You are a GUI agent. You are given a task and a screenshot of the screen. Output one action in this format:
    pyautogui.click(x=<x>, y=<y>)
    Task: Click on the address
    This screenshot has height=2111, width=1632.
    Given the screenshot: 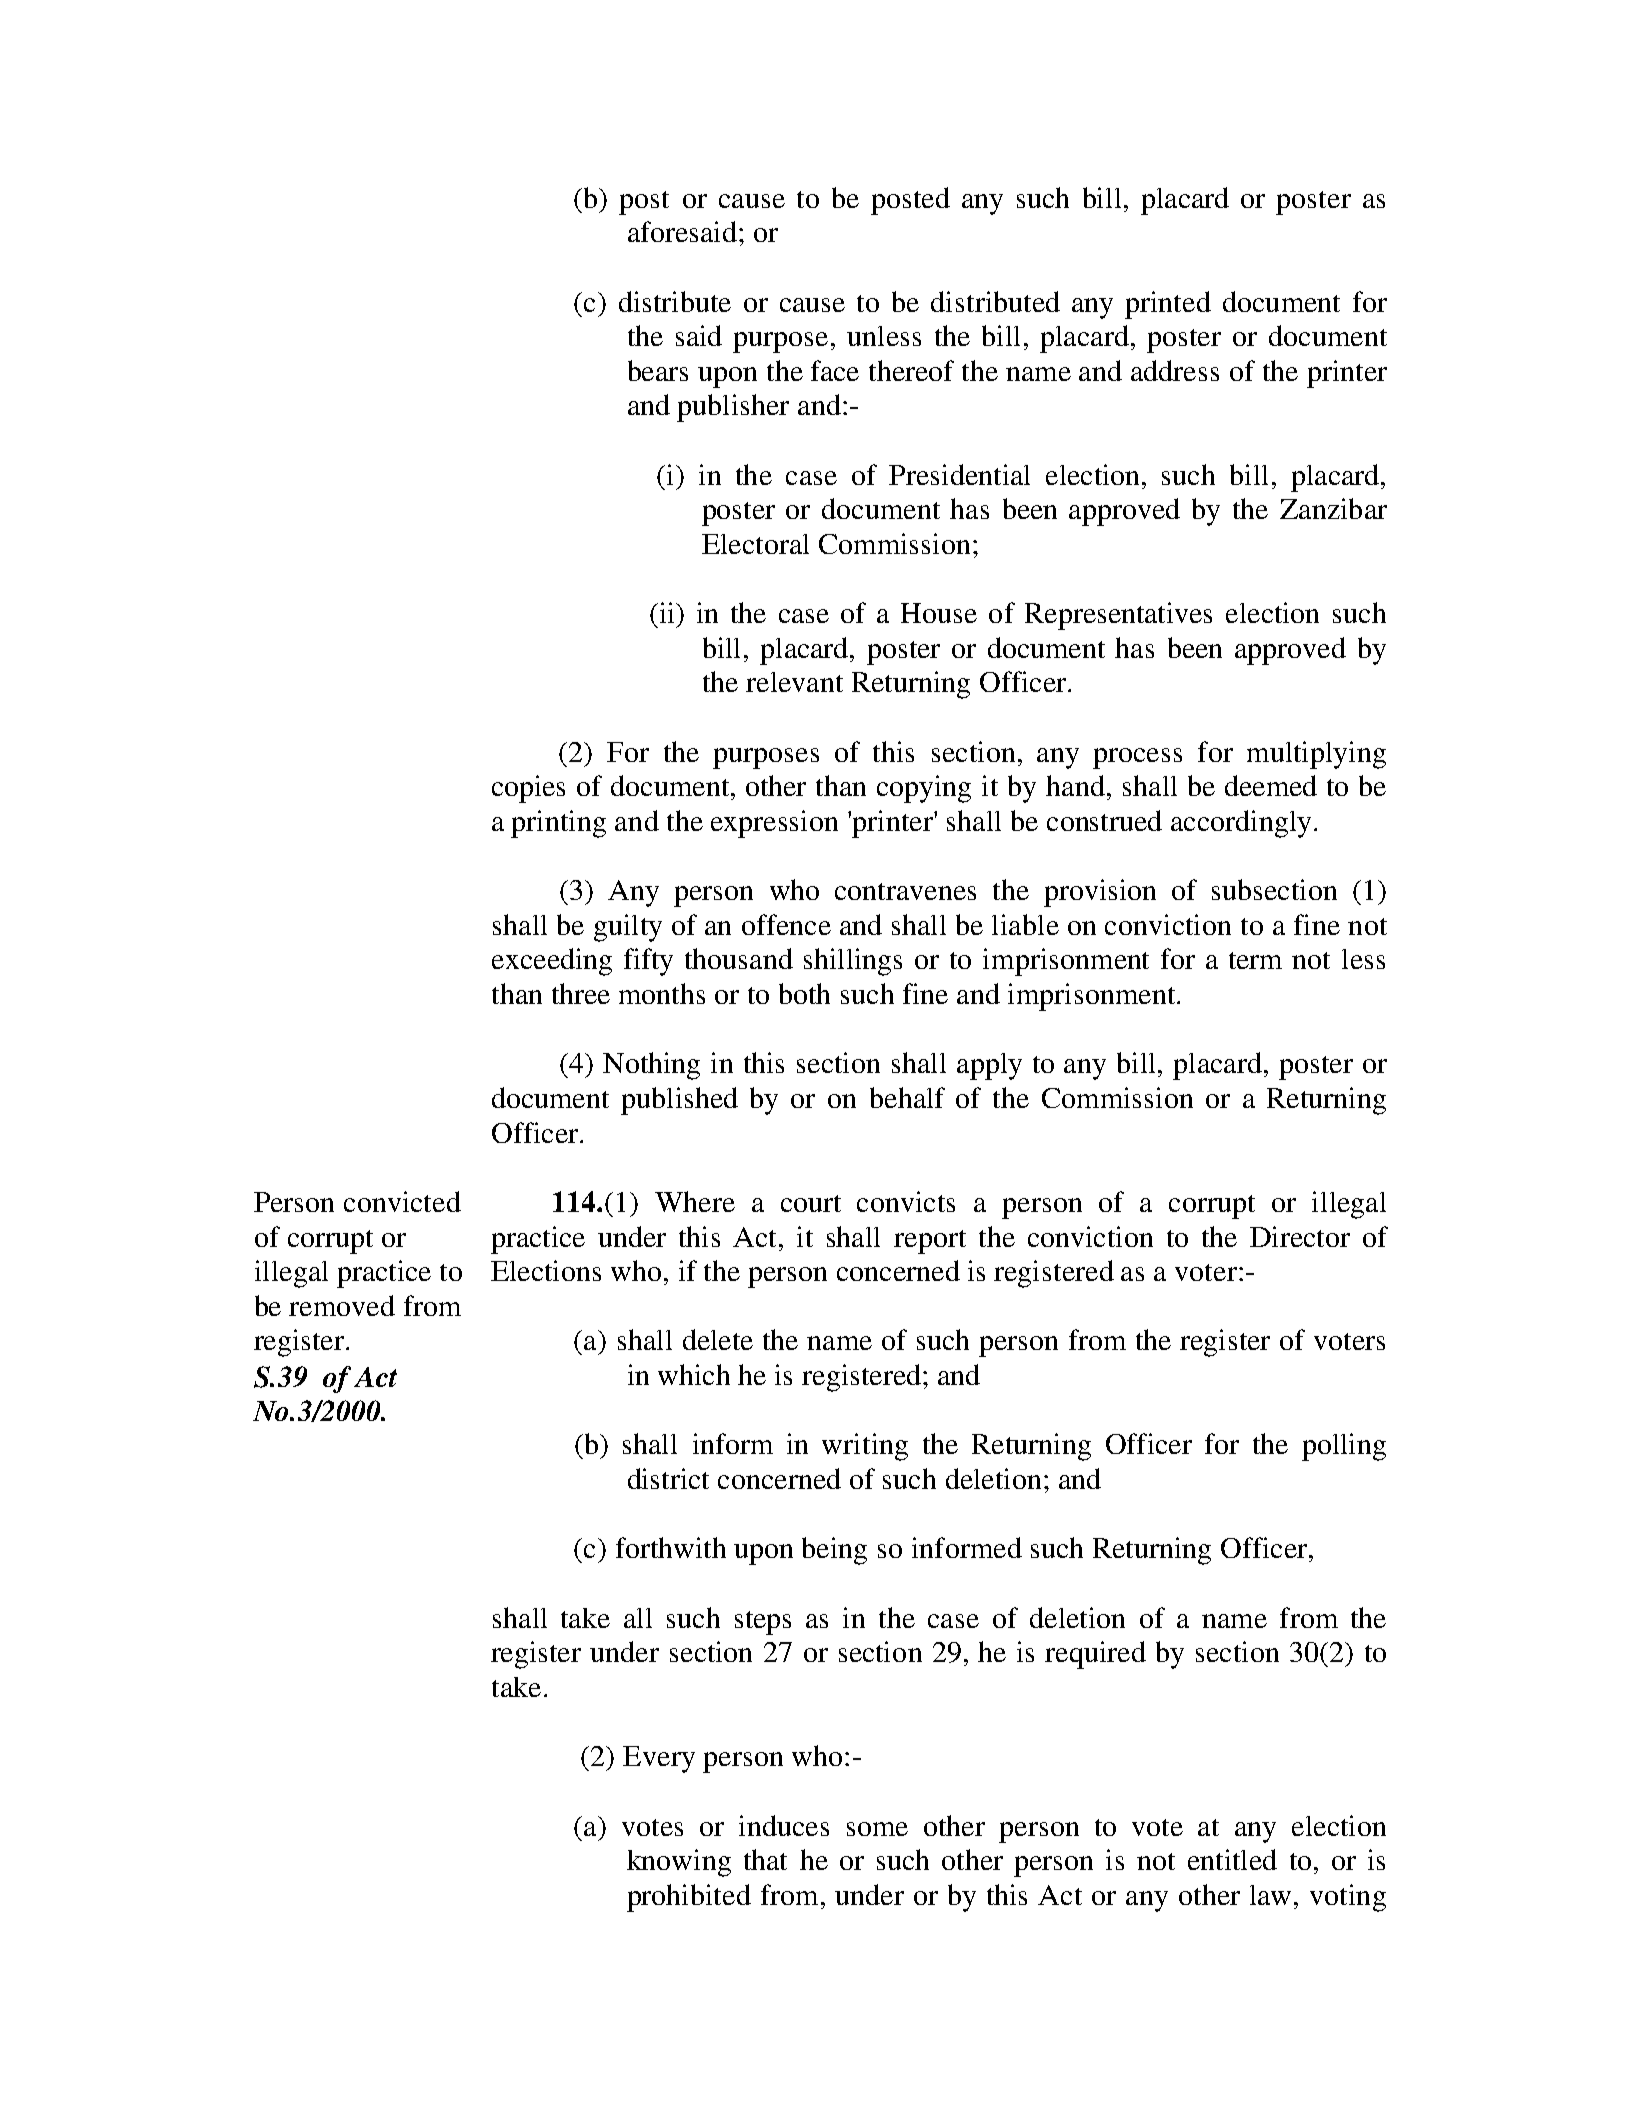 What is the action you would take?
    pyautogui.click(x=1175, y=370)
